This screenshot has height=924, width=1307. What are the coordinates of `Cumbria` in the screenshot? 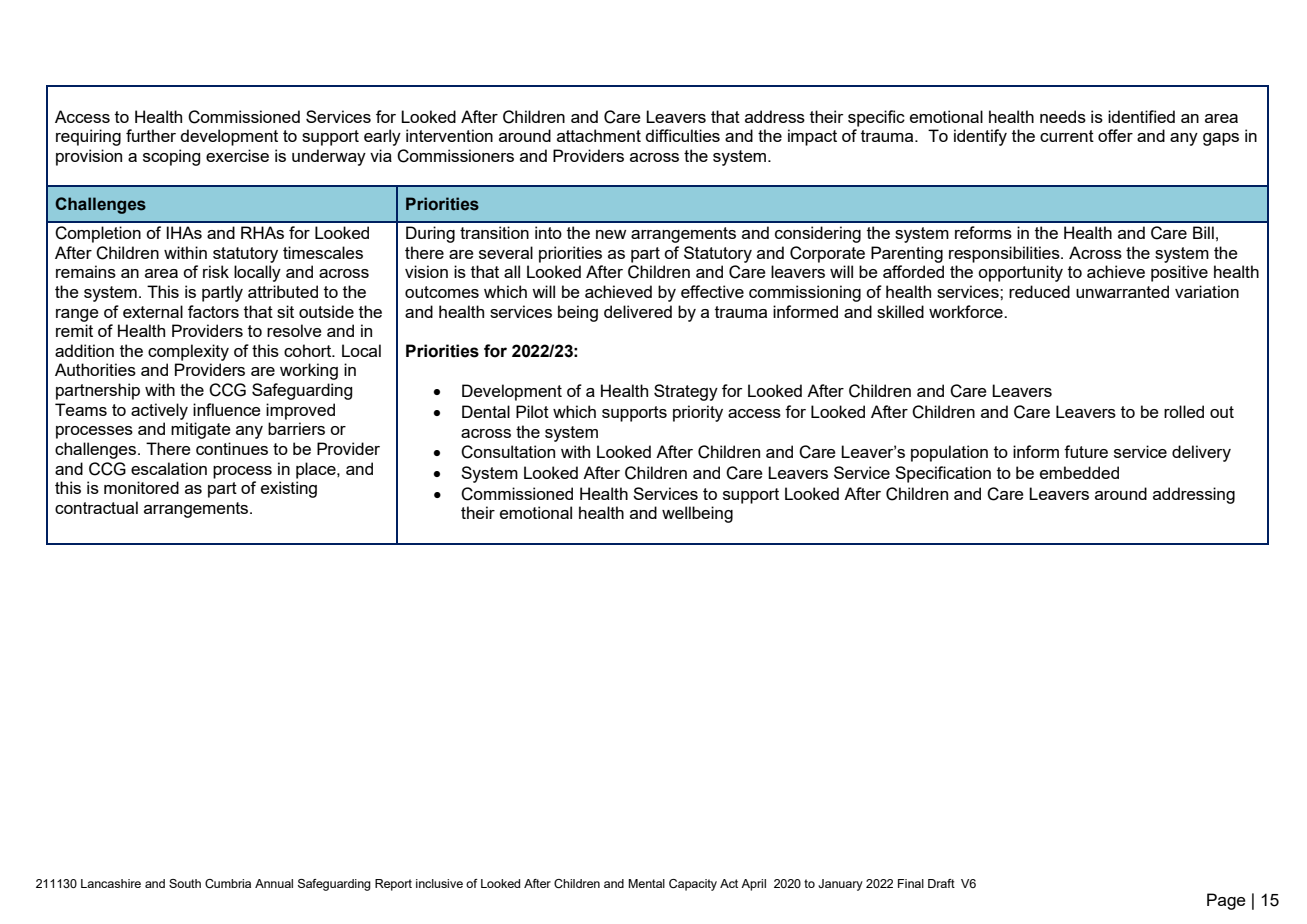 It's located at (228, 883).
